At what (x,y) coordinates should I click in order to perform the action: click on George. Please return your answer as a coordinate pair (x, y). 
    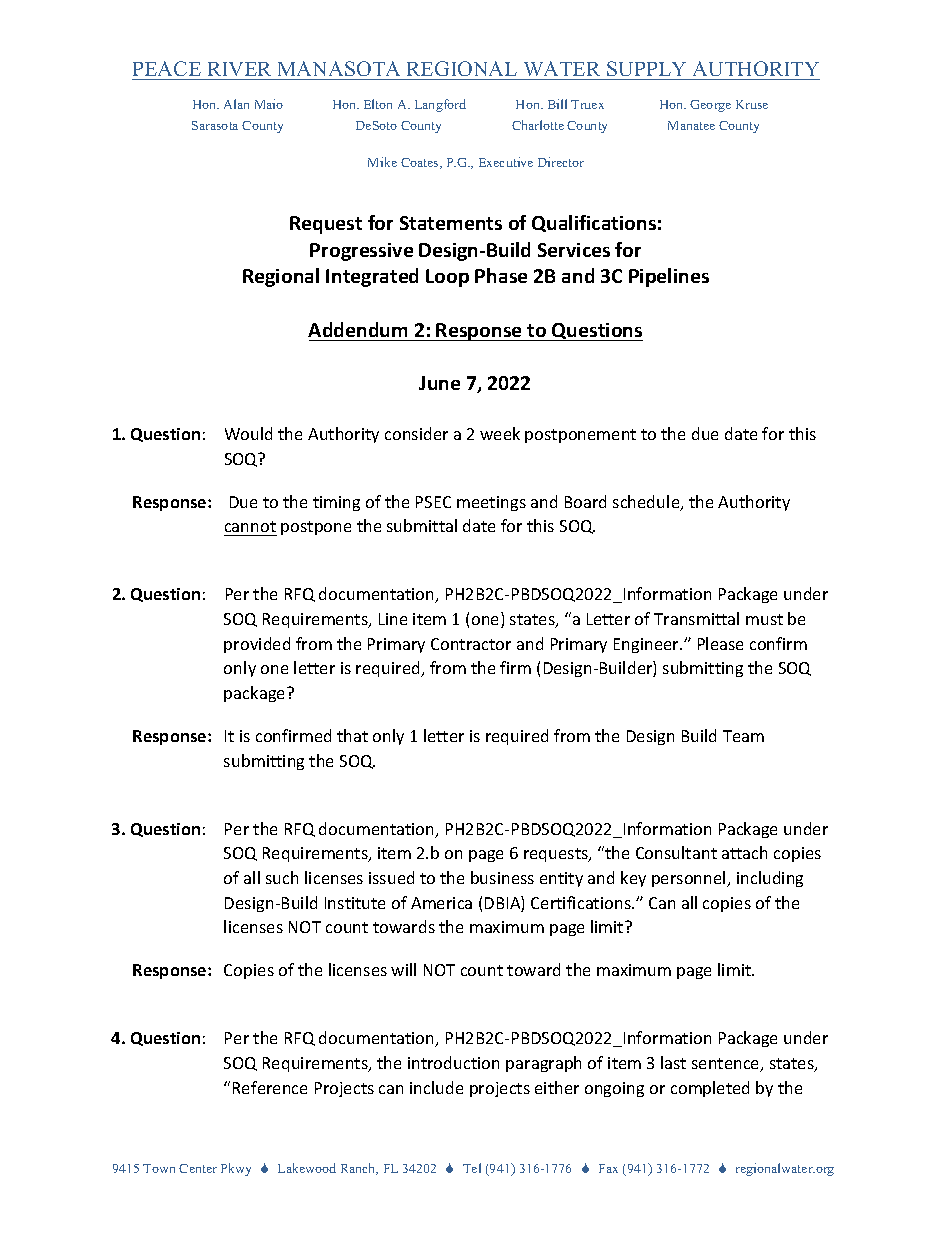
    Looking at the image, I should click on (710, 106).
